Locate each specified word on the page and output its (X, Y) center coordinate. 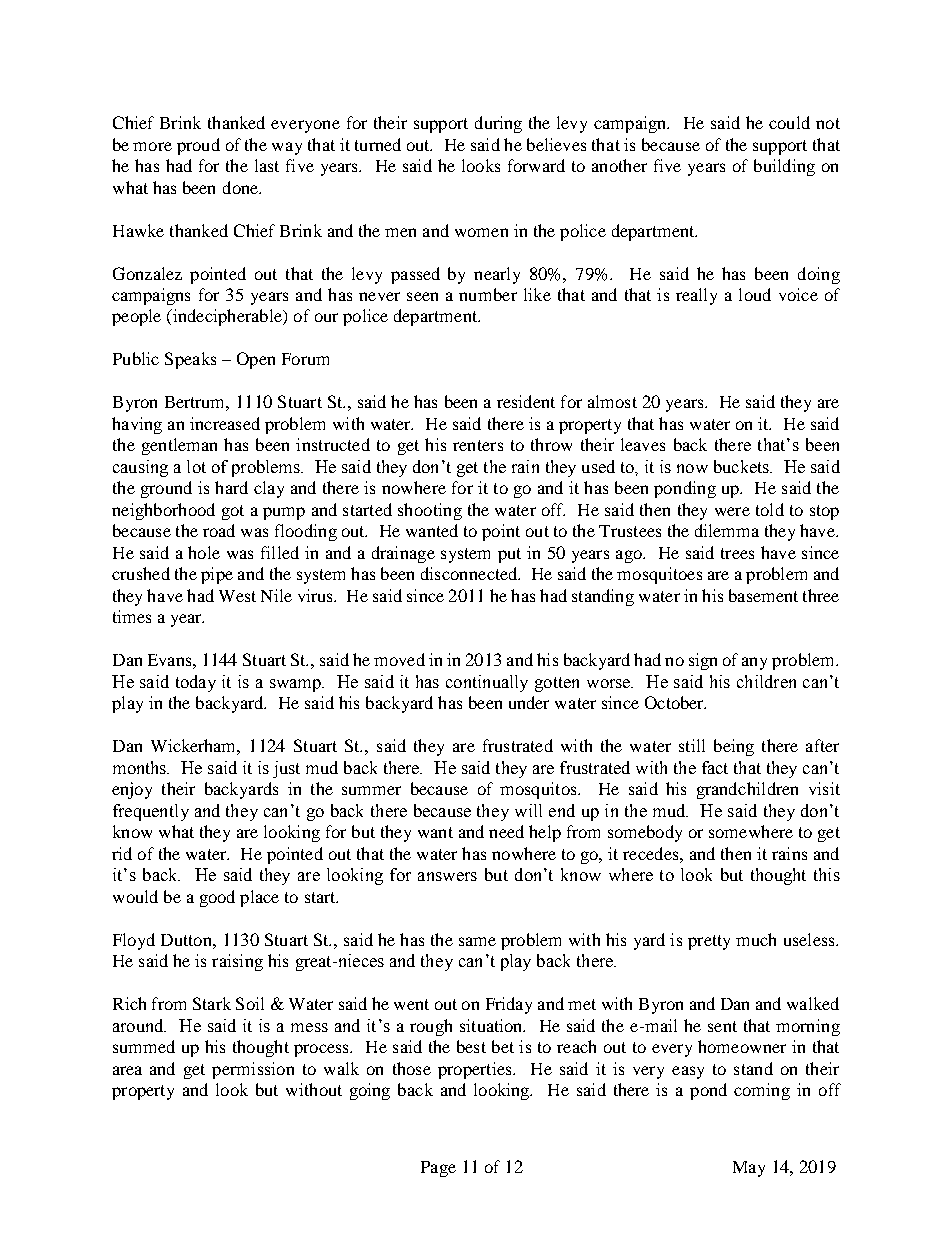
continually (487, 683)
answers (447, 876)
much (756, 939)
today (196, 683)
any (754, 663)
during (498, 124)
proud (198, 146)
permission (253, 1070)
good (217, 898)
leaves (643, 444)
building (784, 167)
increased (225, 423)
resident (526, 401)
